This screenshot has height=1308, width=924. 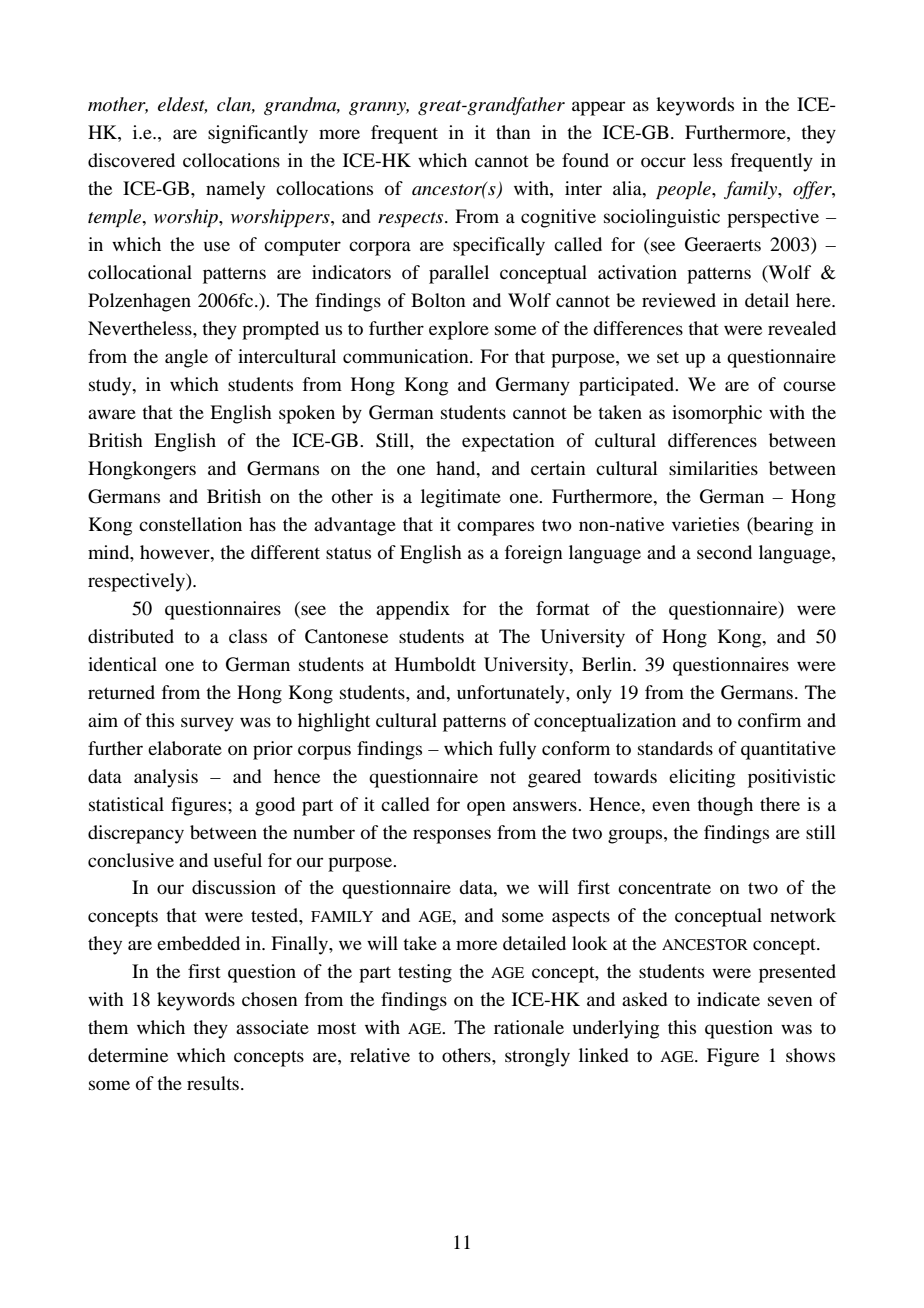 I want to click on than, so click(x=513, y=132).
